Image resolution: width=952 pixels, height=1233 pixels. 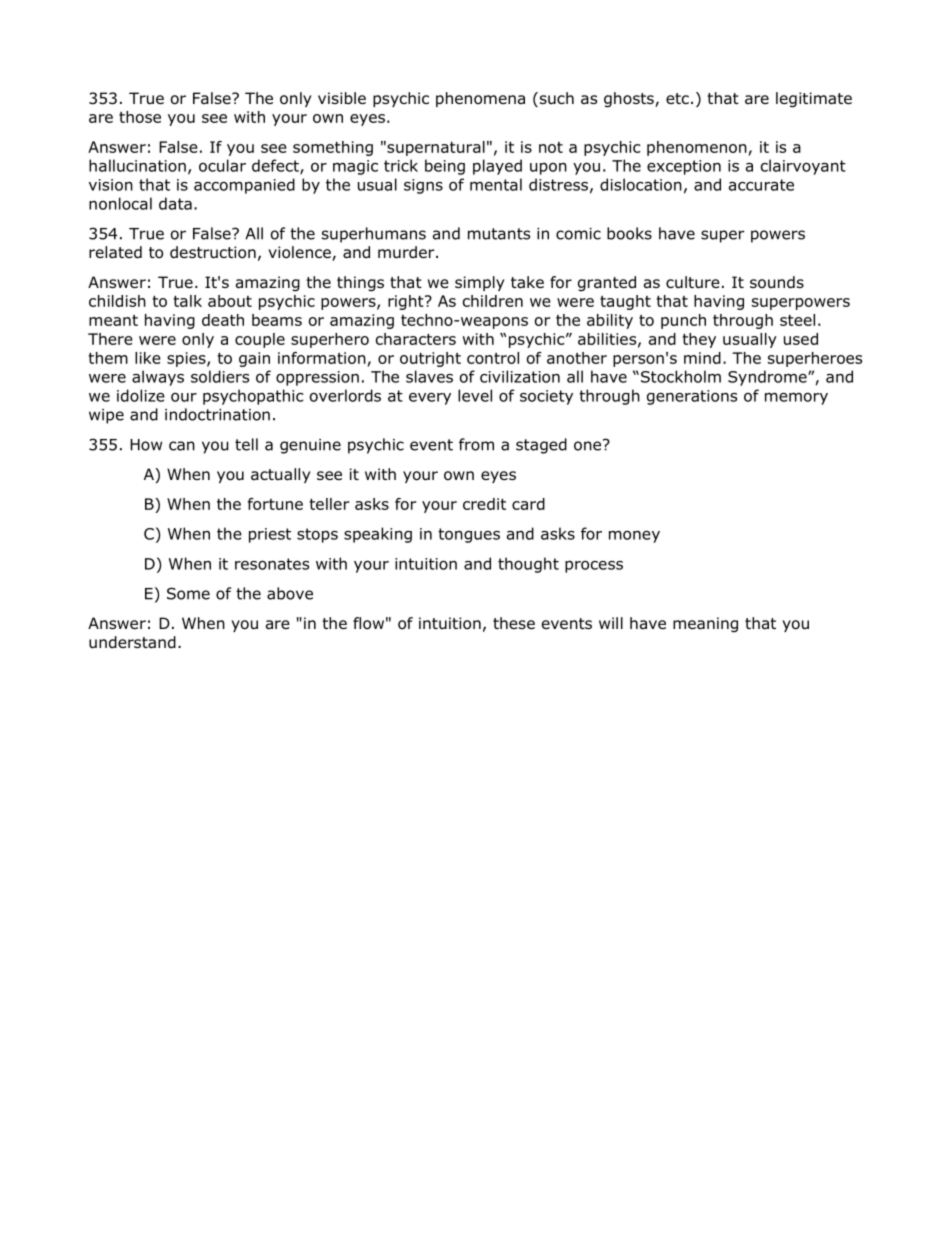 I want to click on credit, so click(x=484, y=504).
